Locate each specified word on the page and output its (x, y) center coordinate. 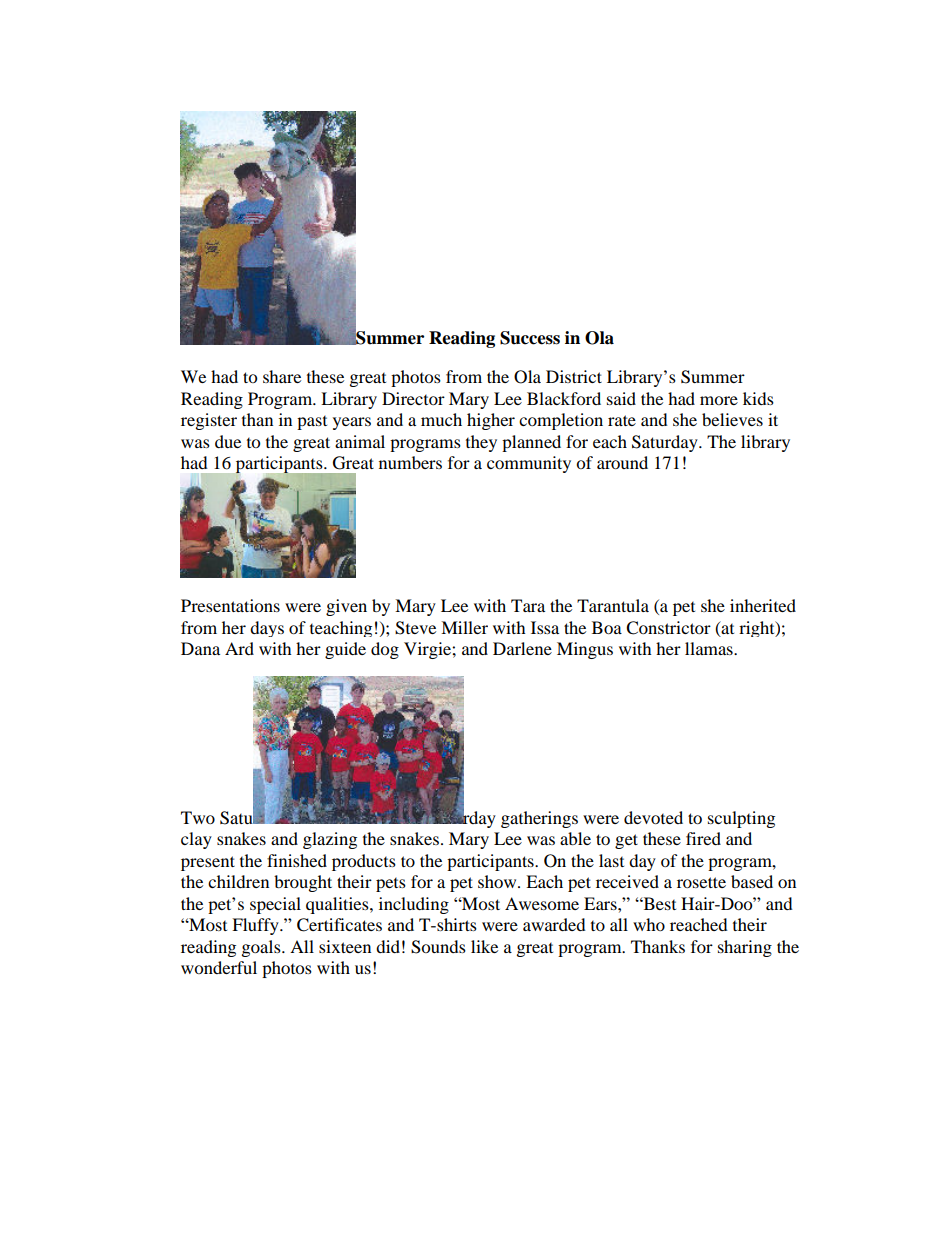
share (282, 376)
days (267, 629)
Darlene (522, 648)
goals (262, 948)
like (484, 946)
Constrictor (668, 628)
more (719, 400)
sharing (745, 948)
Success (530, 338)
